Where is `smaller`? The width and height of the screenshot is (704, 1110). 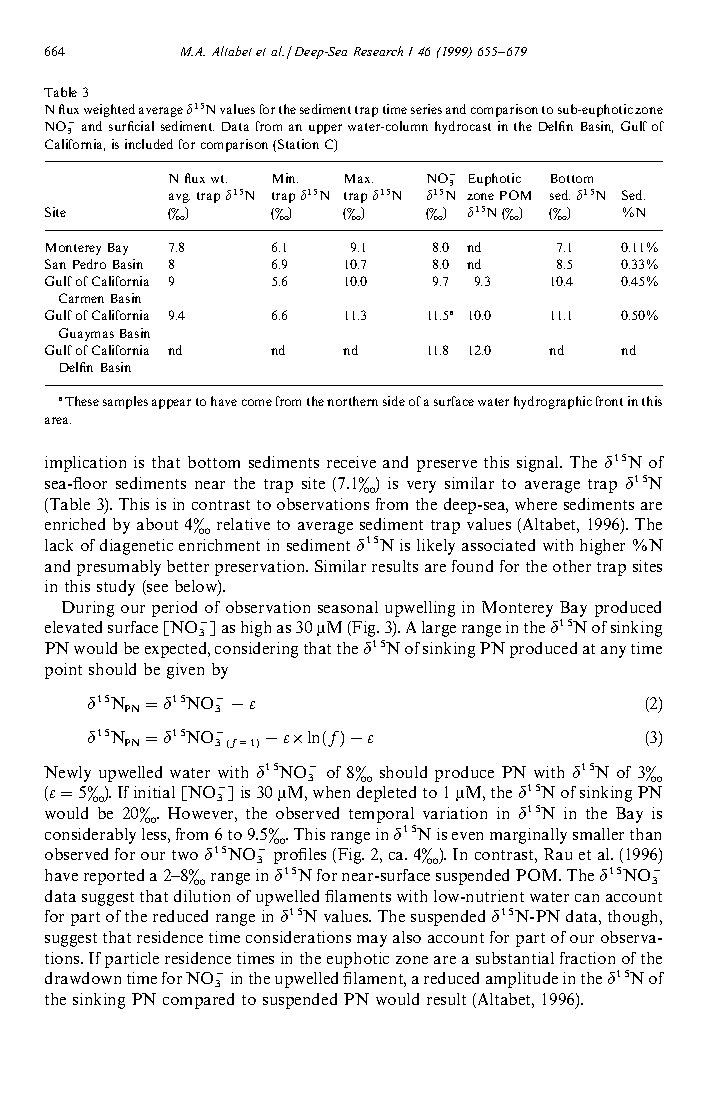
smaller is located at coordinates (598, 834).
